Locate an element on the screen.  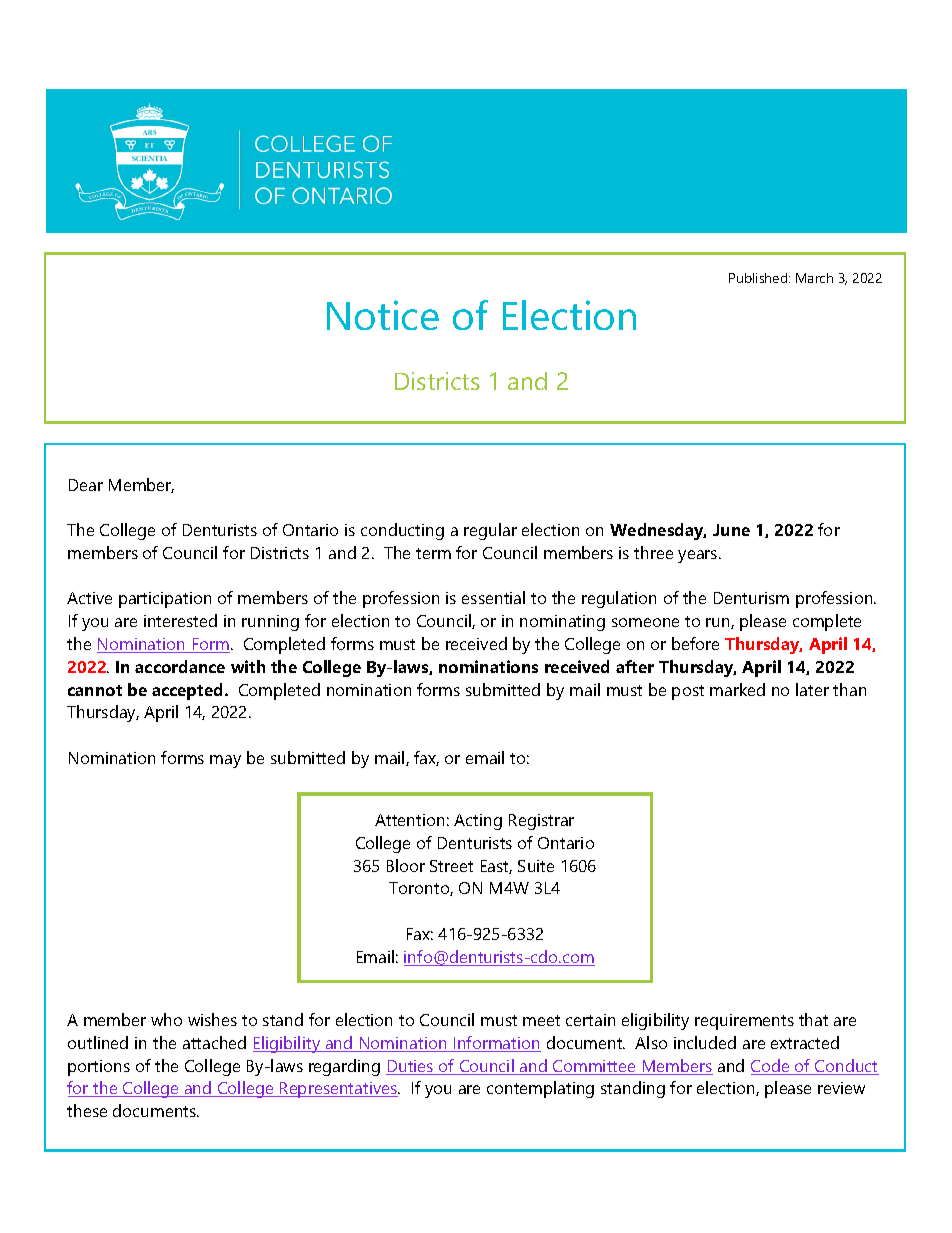
June is located at coordinates (731, 530).
